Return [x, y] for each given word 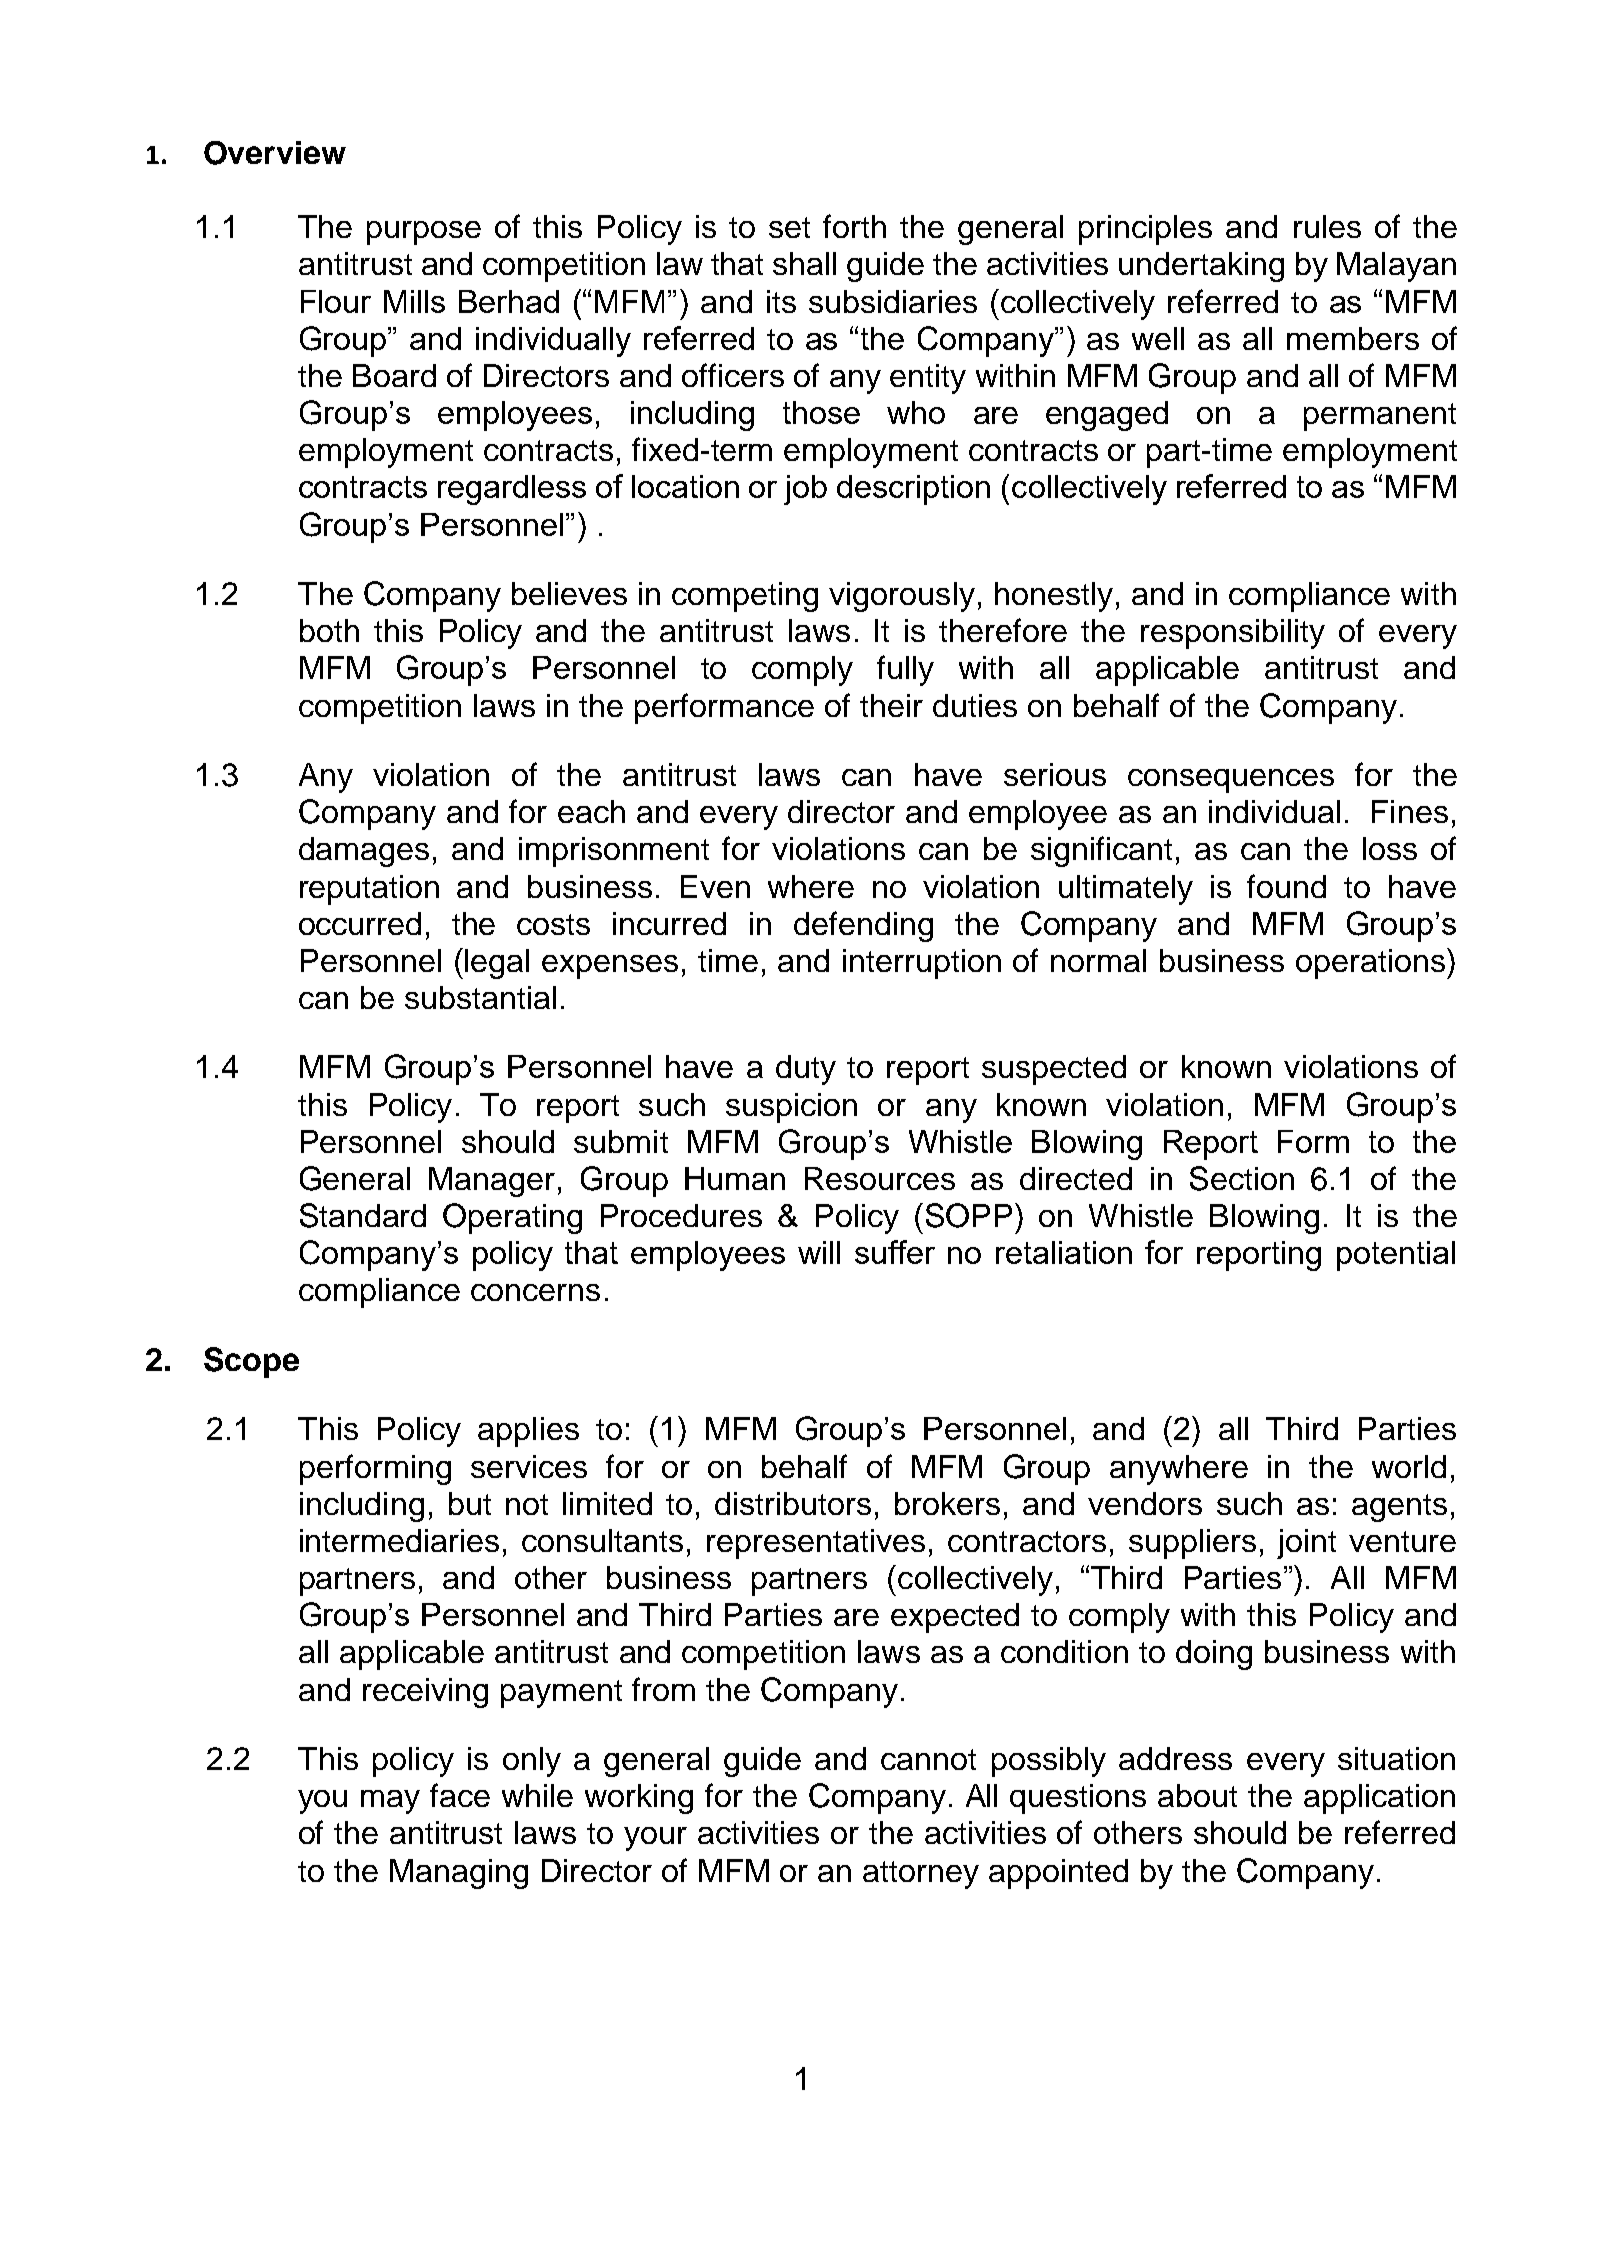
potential [1396, 1256]
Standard [363, 1215]
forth [854, 226]
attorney [921, 1875]
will [819, 1252]
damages [364, 852]
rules [1327, 226]
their [891, 705]
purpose [424, 233]
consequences [1231, 781]
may [390, 1802]
